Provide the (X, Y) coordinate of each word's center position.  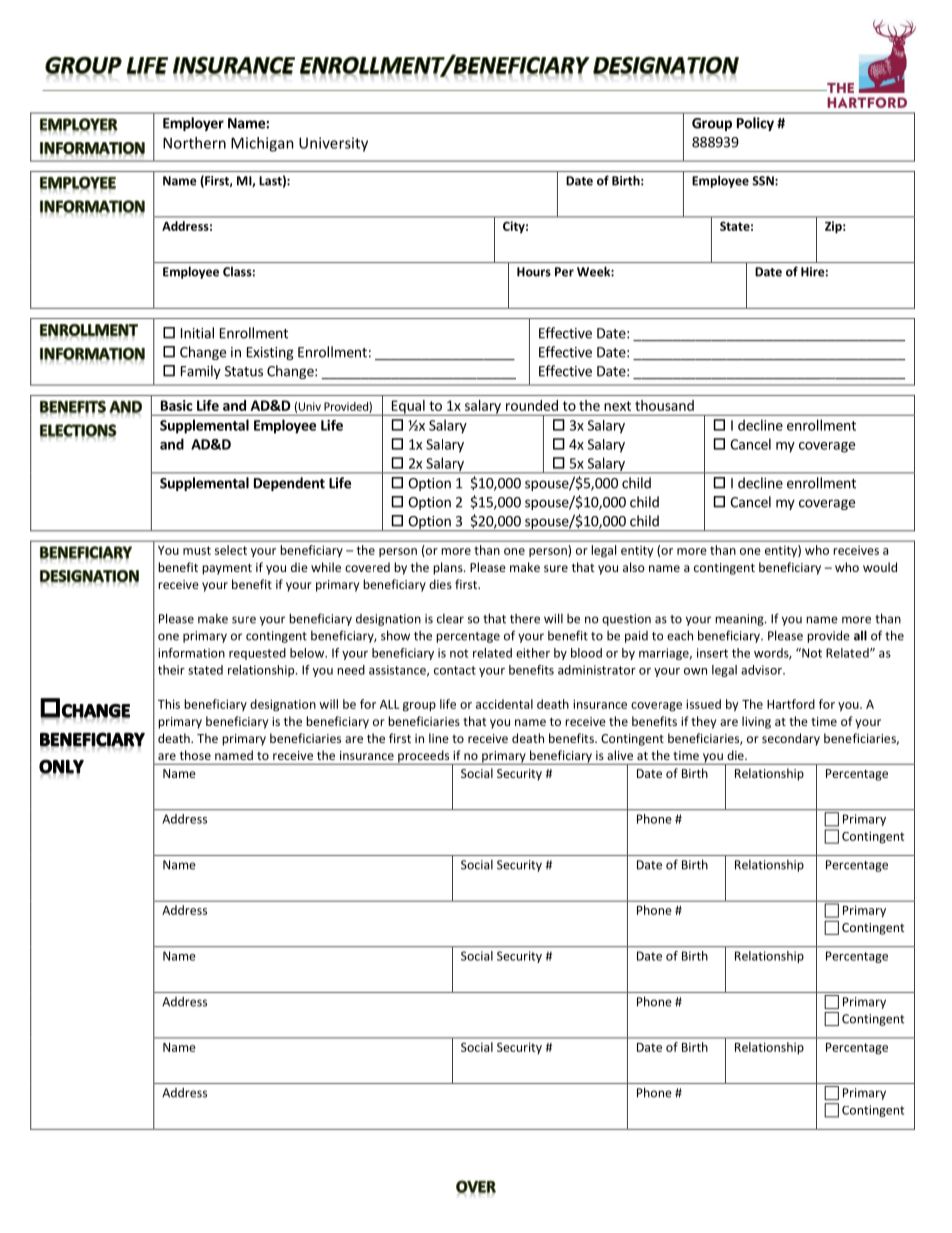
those (195, 755)
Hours (534, 272)
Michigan (262, 144)
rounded (532, 405)
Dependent (289, 484)
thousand (664, 405)
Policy (755, 124)
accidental (504, 704)
